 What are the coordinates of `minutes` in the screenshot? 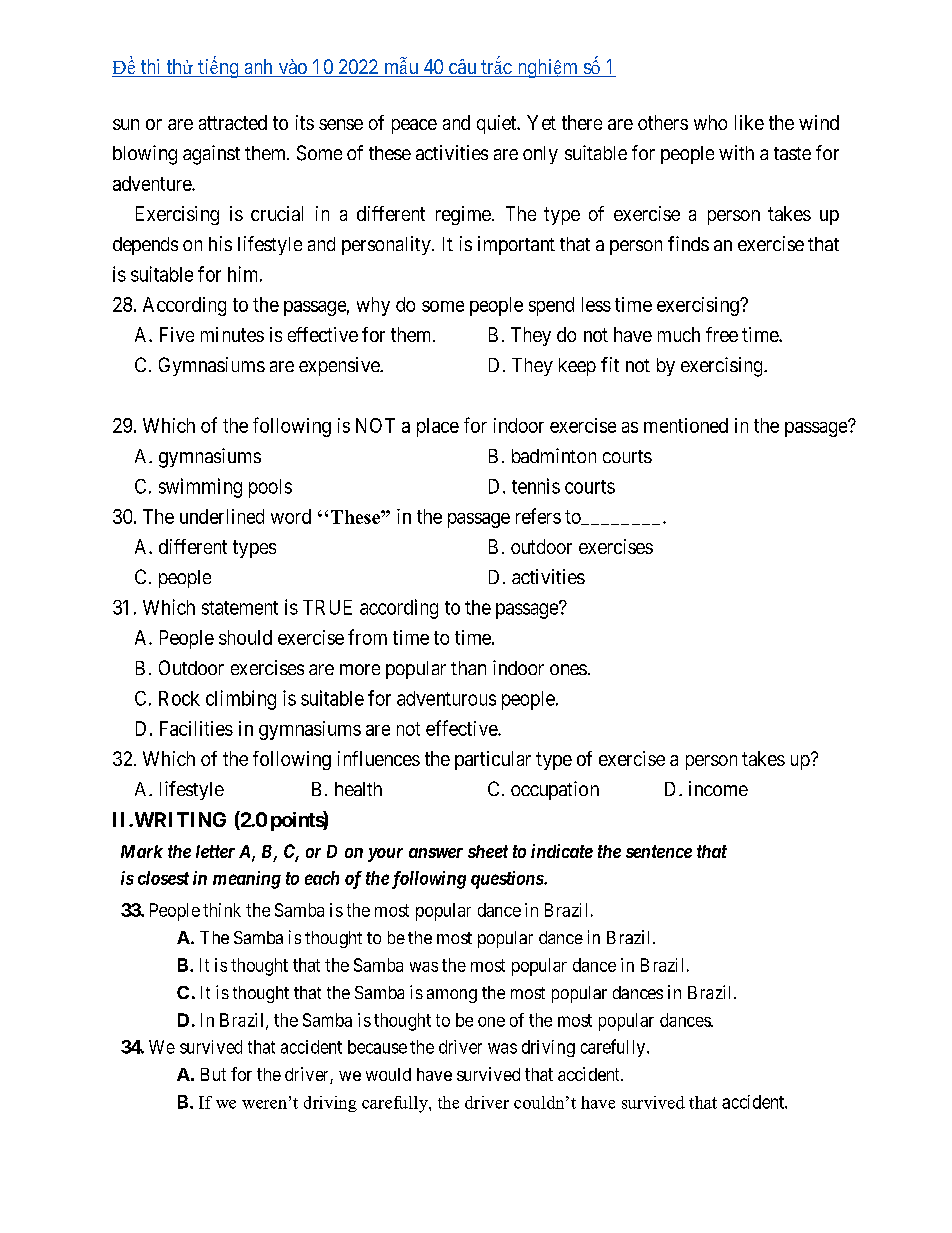 It's located at (232, 334).
